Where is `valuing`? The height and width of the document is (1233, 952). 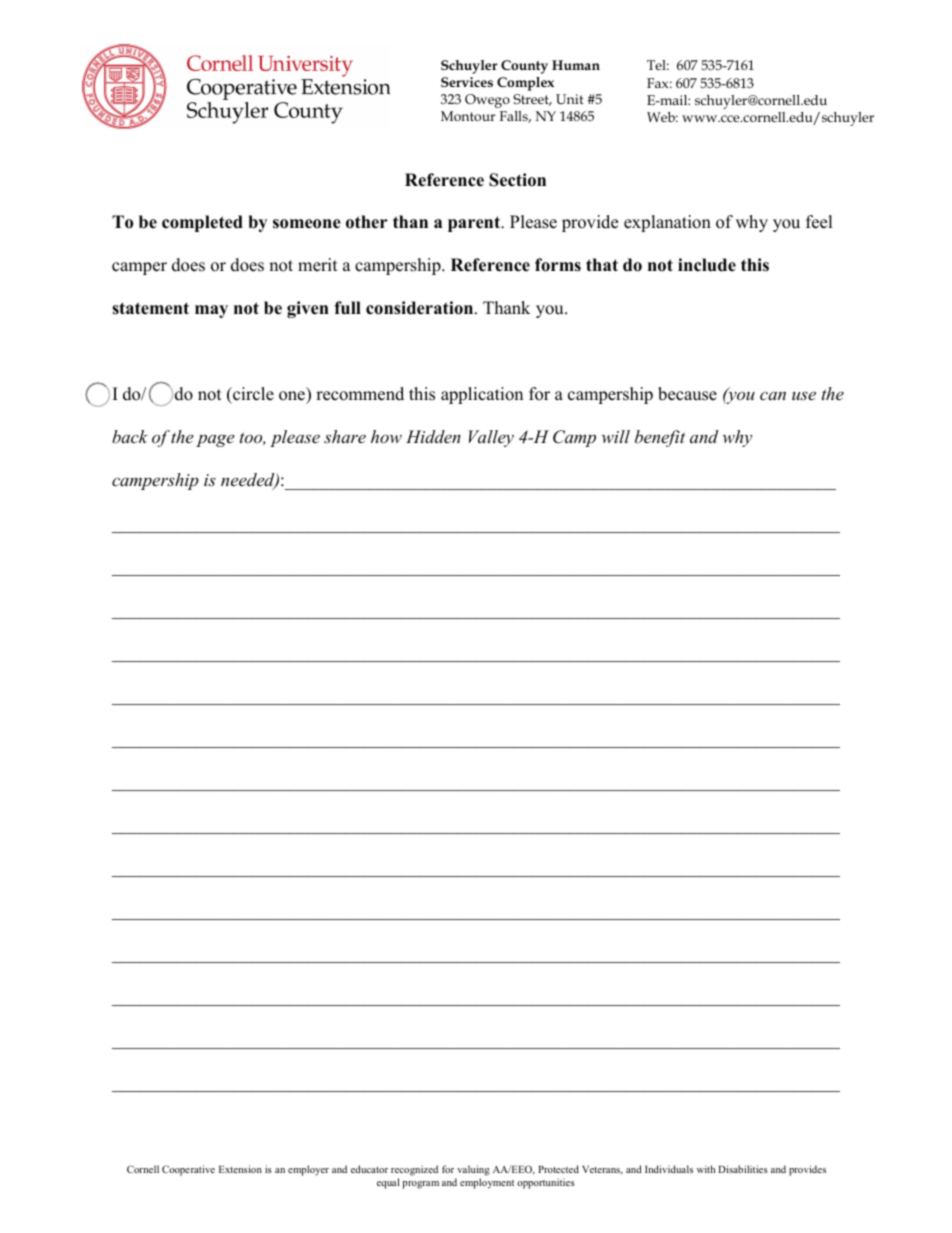 valuing is located at coordinates (473, 1170).
